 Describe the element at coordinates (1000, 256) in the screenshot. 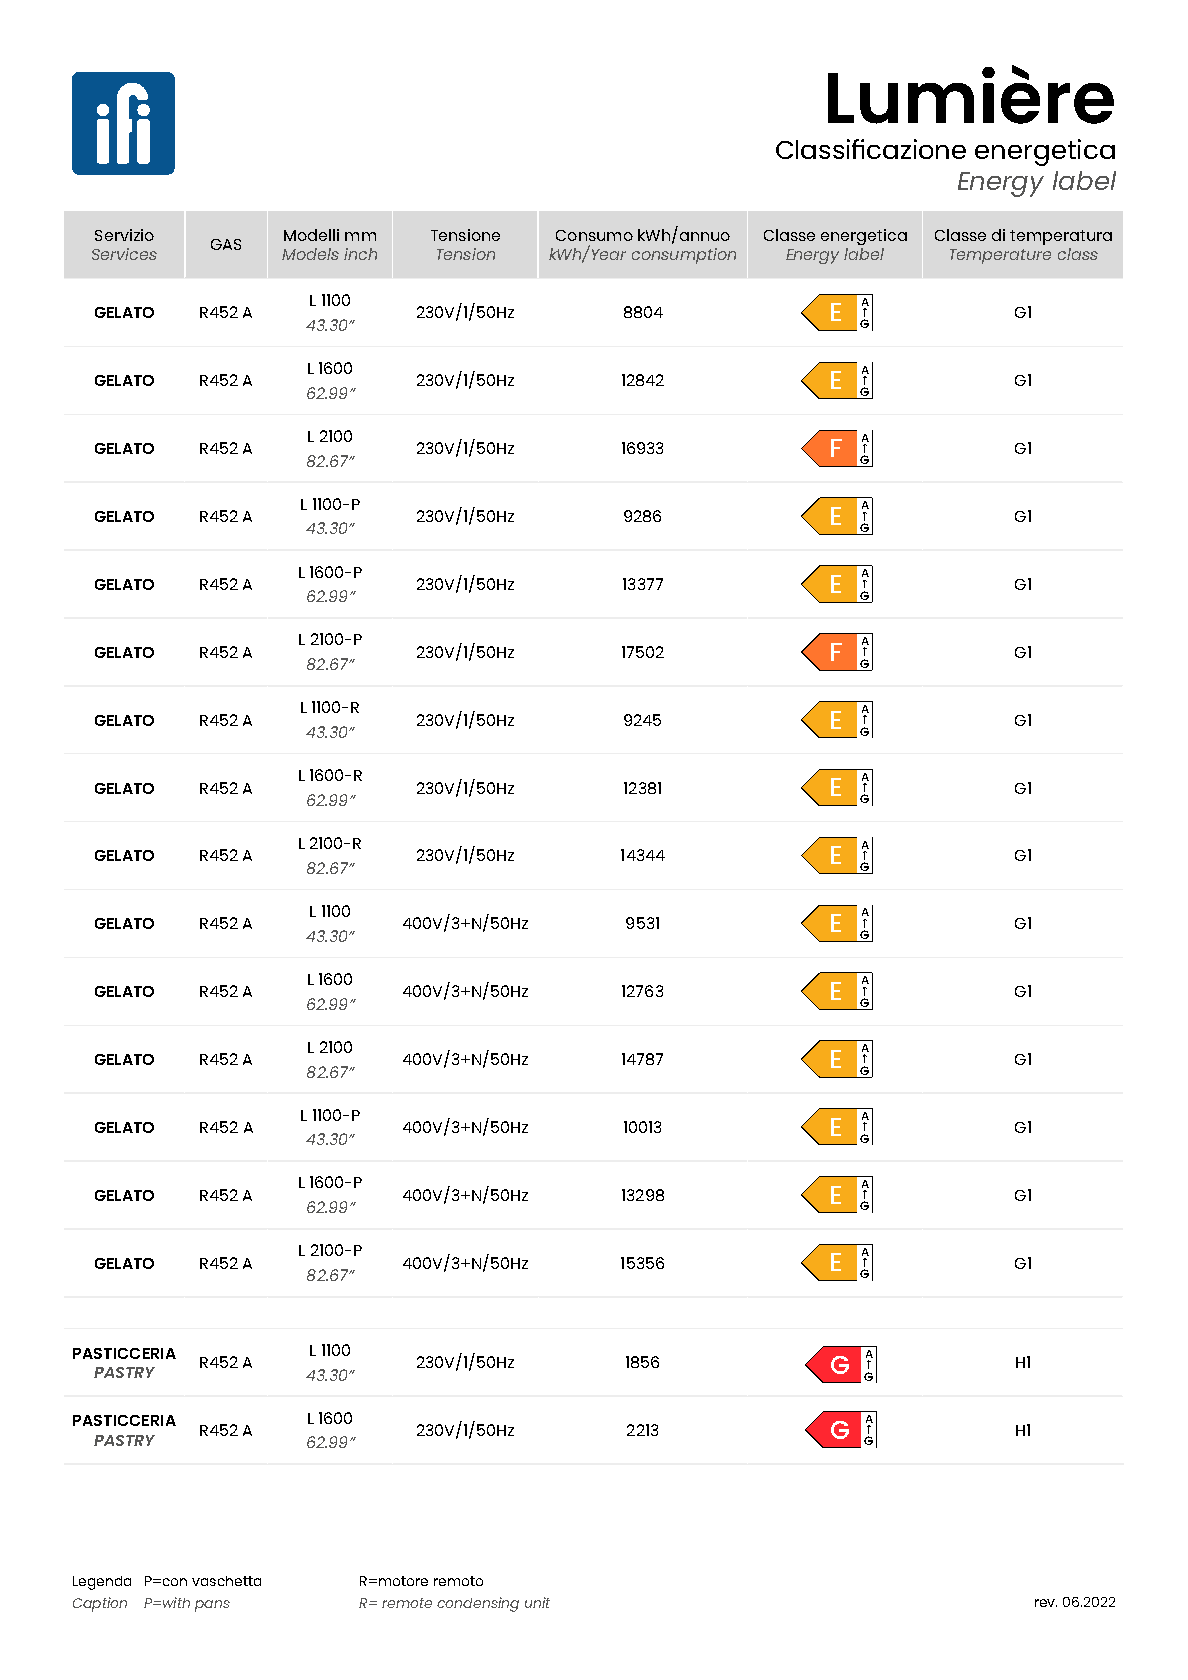

I see `Temperature` at that location.
